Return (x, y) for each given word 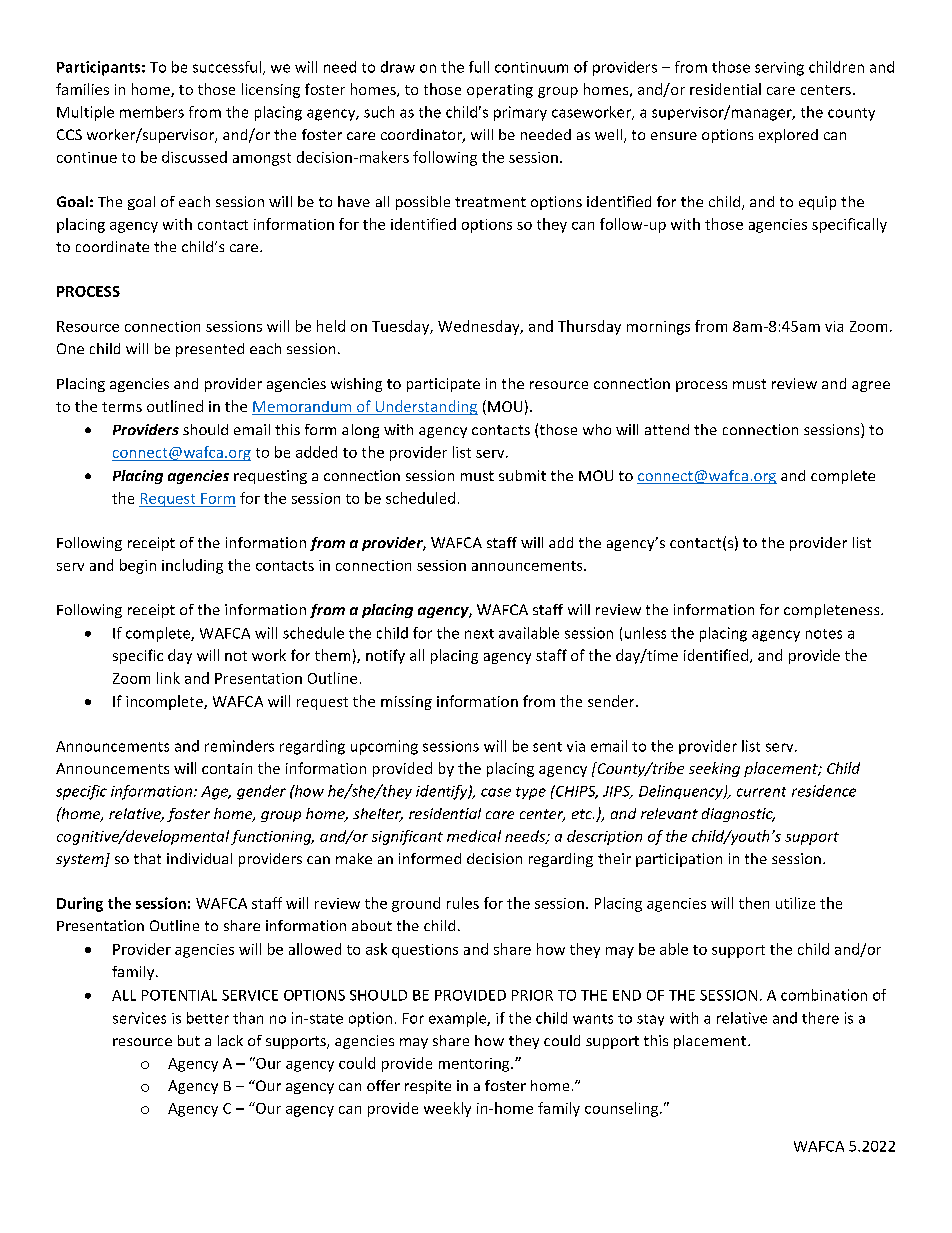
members (152, 112)
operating (500, 91)
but (189, 1040)
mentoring (475, 1065)
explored (788, 136)
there (820, 1018)
